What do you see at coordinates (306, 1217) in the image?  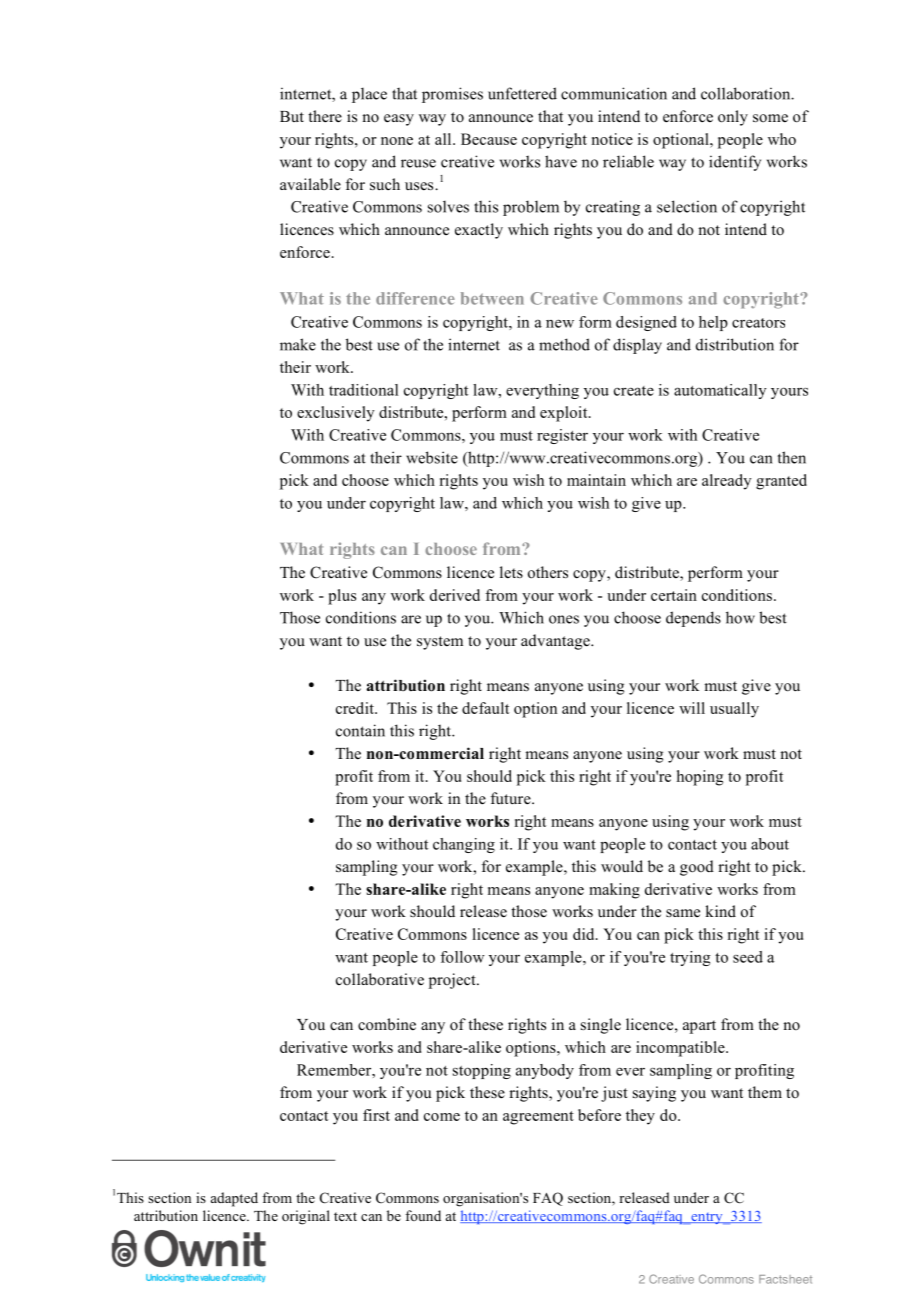 I see `original` at bounding box center [306, 1217].
